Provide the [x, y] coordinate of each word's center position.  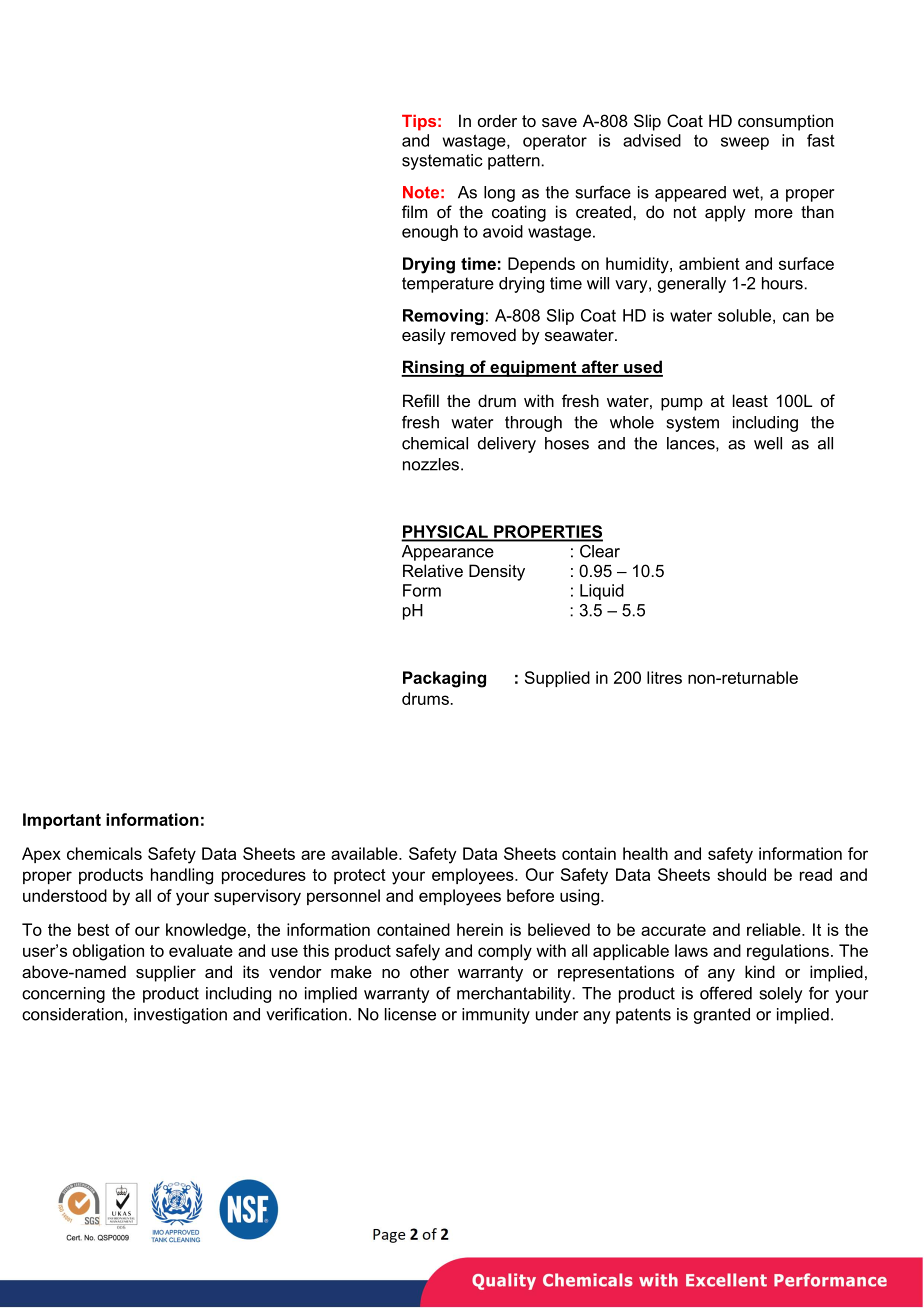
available [365, 853]
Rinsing [433, 368]
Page [389, 1236]
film [414, 211]
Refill [421, 400]
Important [62, 821]
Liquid [602, 592]
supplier [166, 973]
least [750, 400]
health [645, 853]
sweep [745, 143]
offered [726, 993]
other [429, 971]
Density [497, 572]
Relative [433, 570]
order [497, 120]
